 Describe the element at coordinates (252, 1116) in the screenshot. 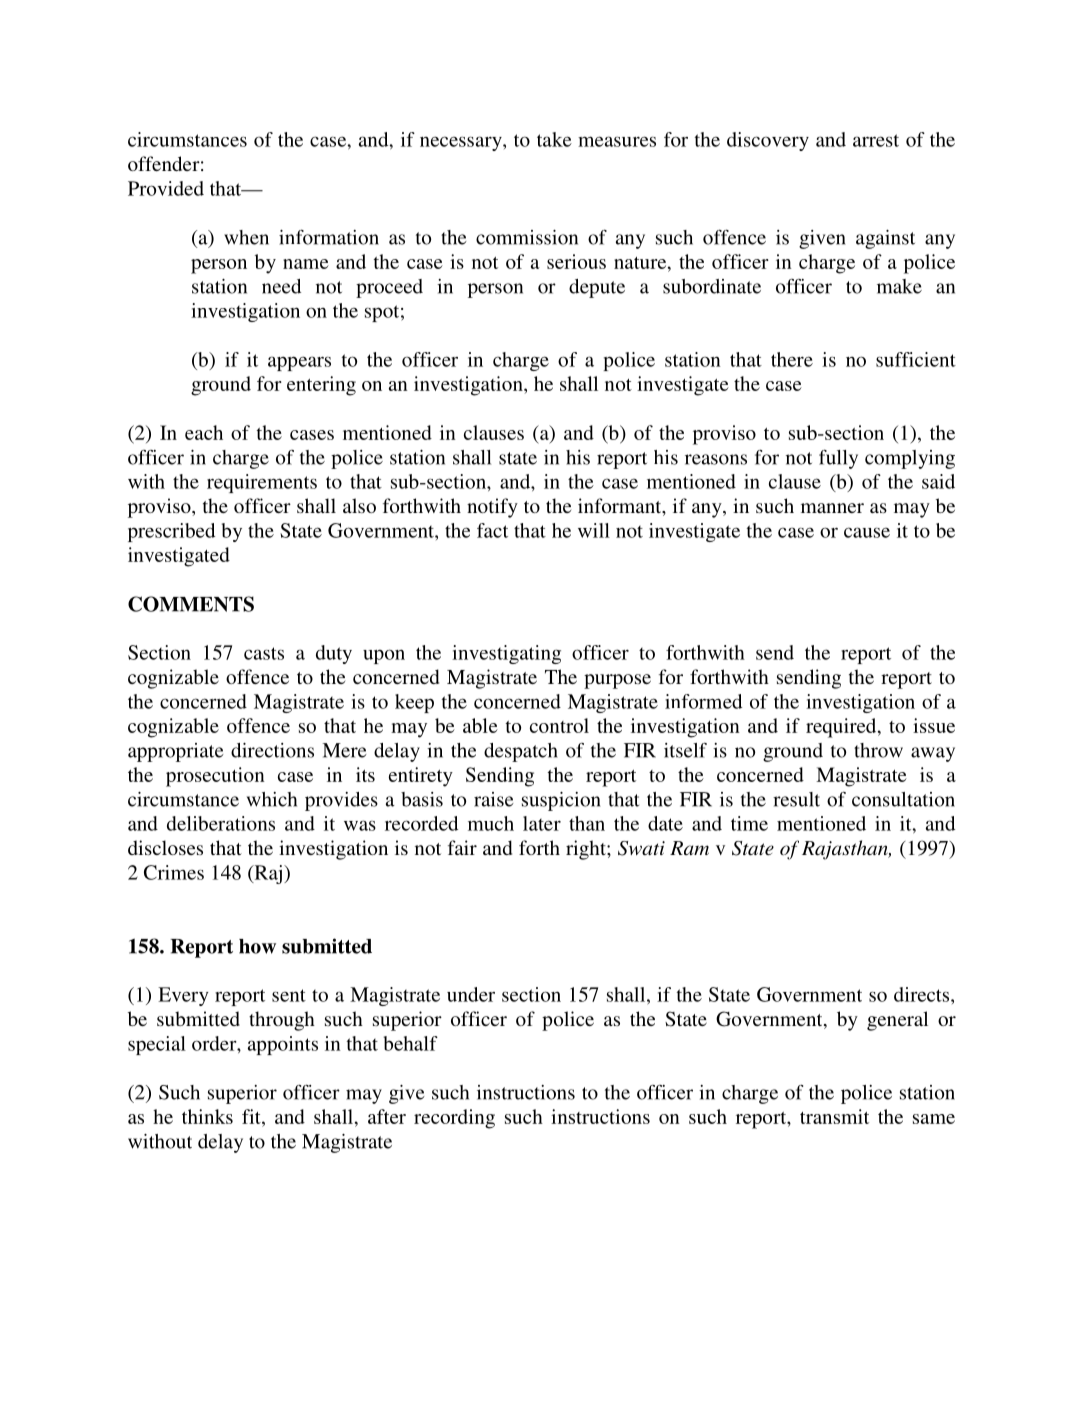

I see `fit` at that location.
